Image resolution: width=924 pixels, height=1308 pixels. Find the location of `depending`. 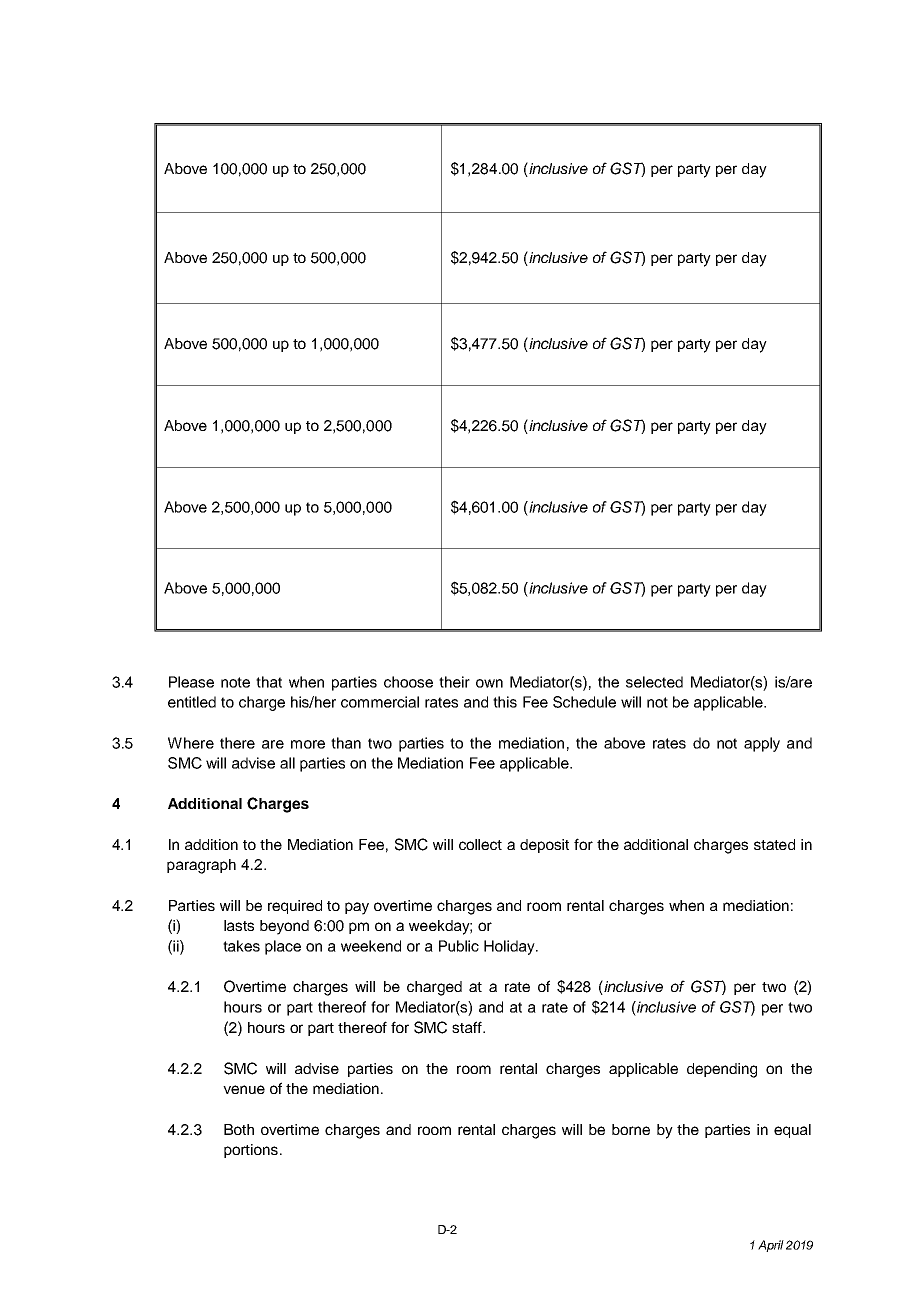

depending is located at coordinates (722, 1070).
